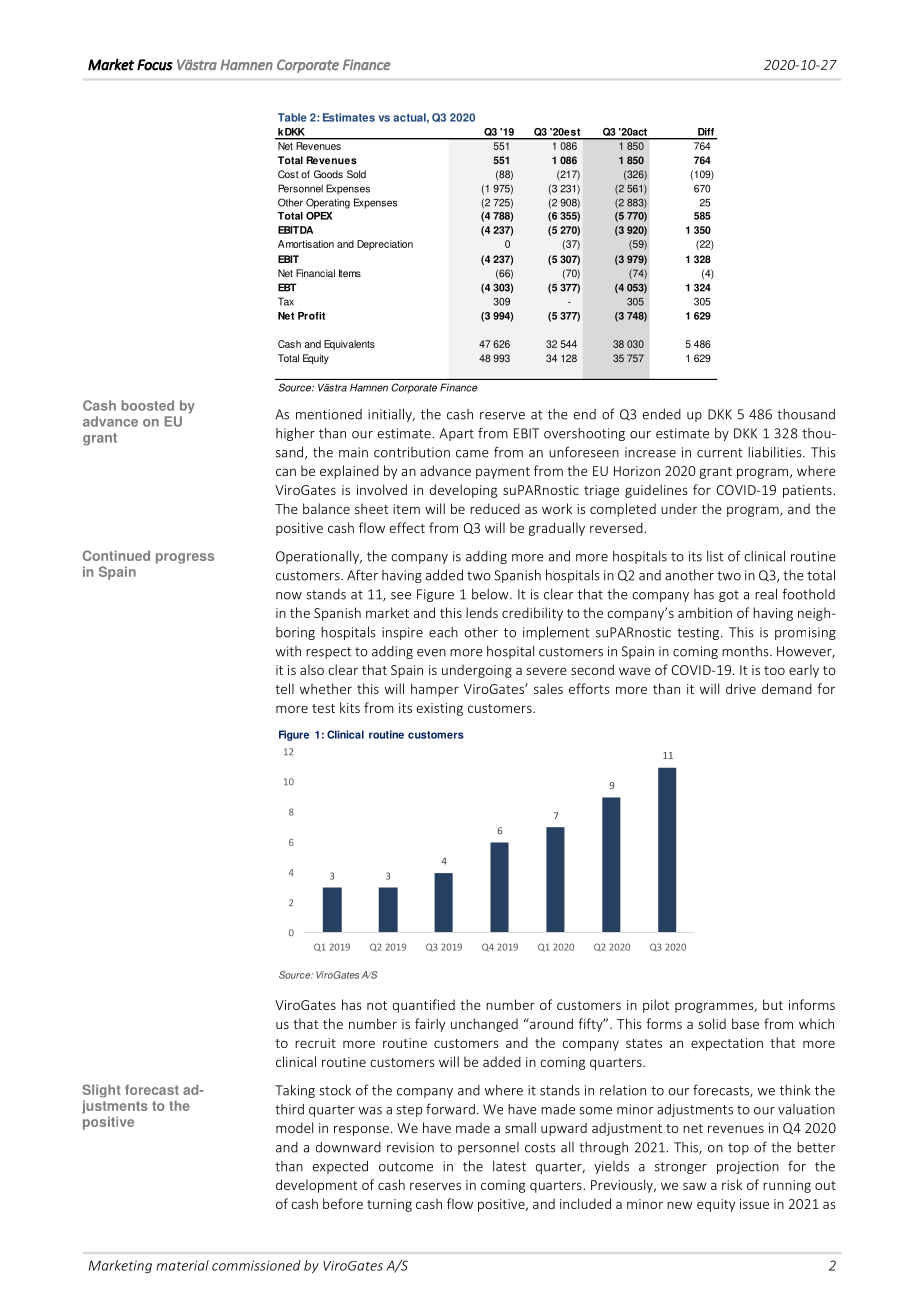 Image resolution: width=924 pixels, height=1308 pixels. Describe the element at coordinates (746, 651) in the page. I see `months` at that location.
